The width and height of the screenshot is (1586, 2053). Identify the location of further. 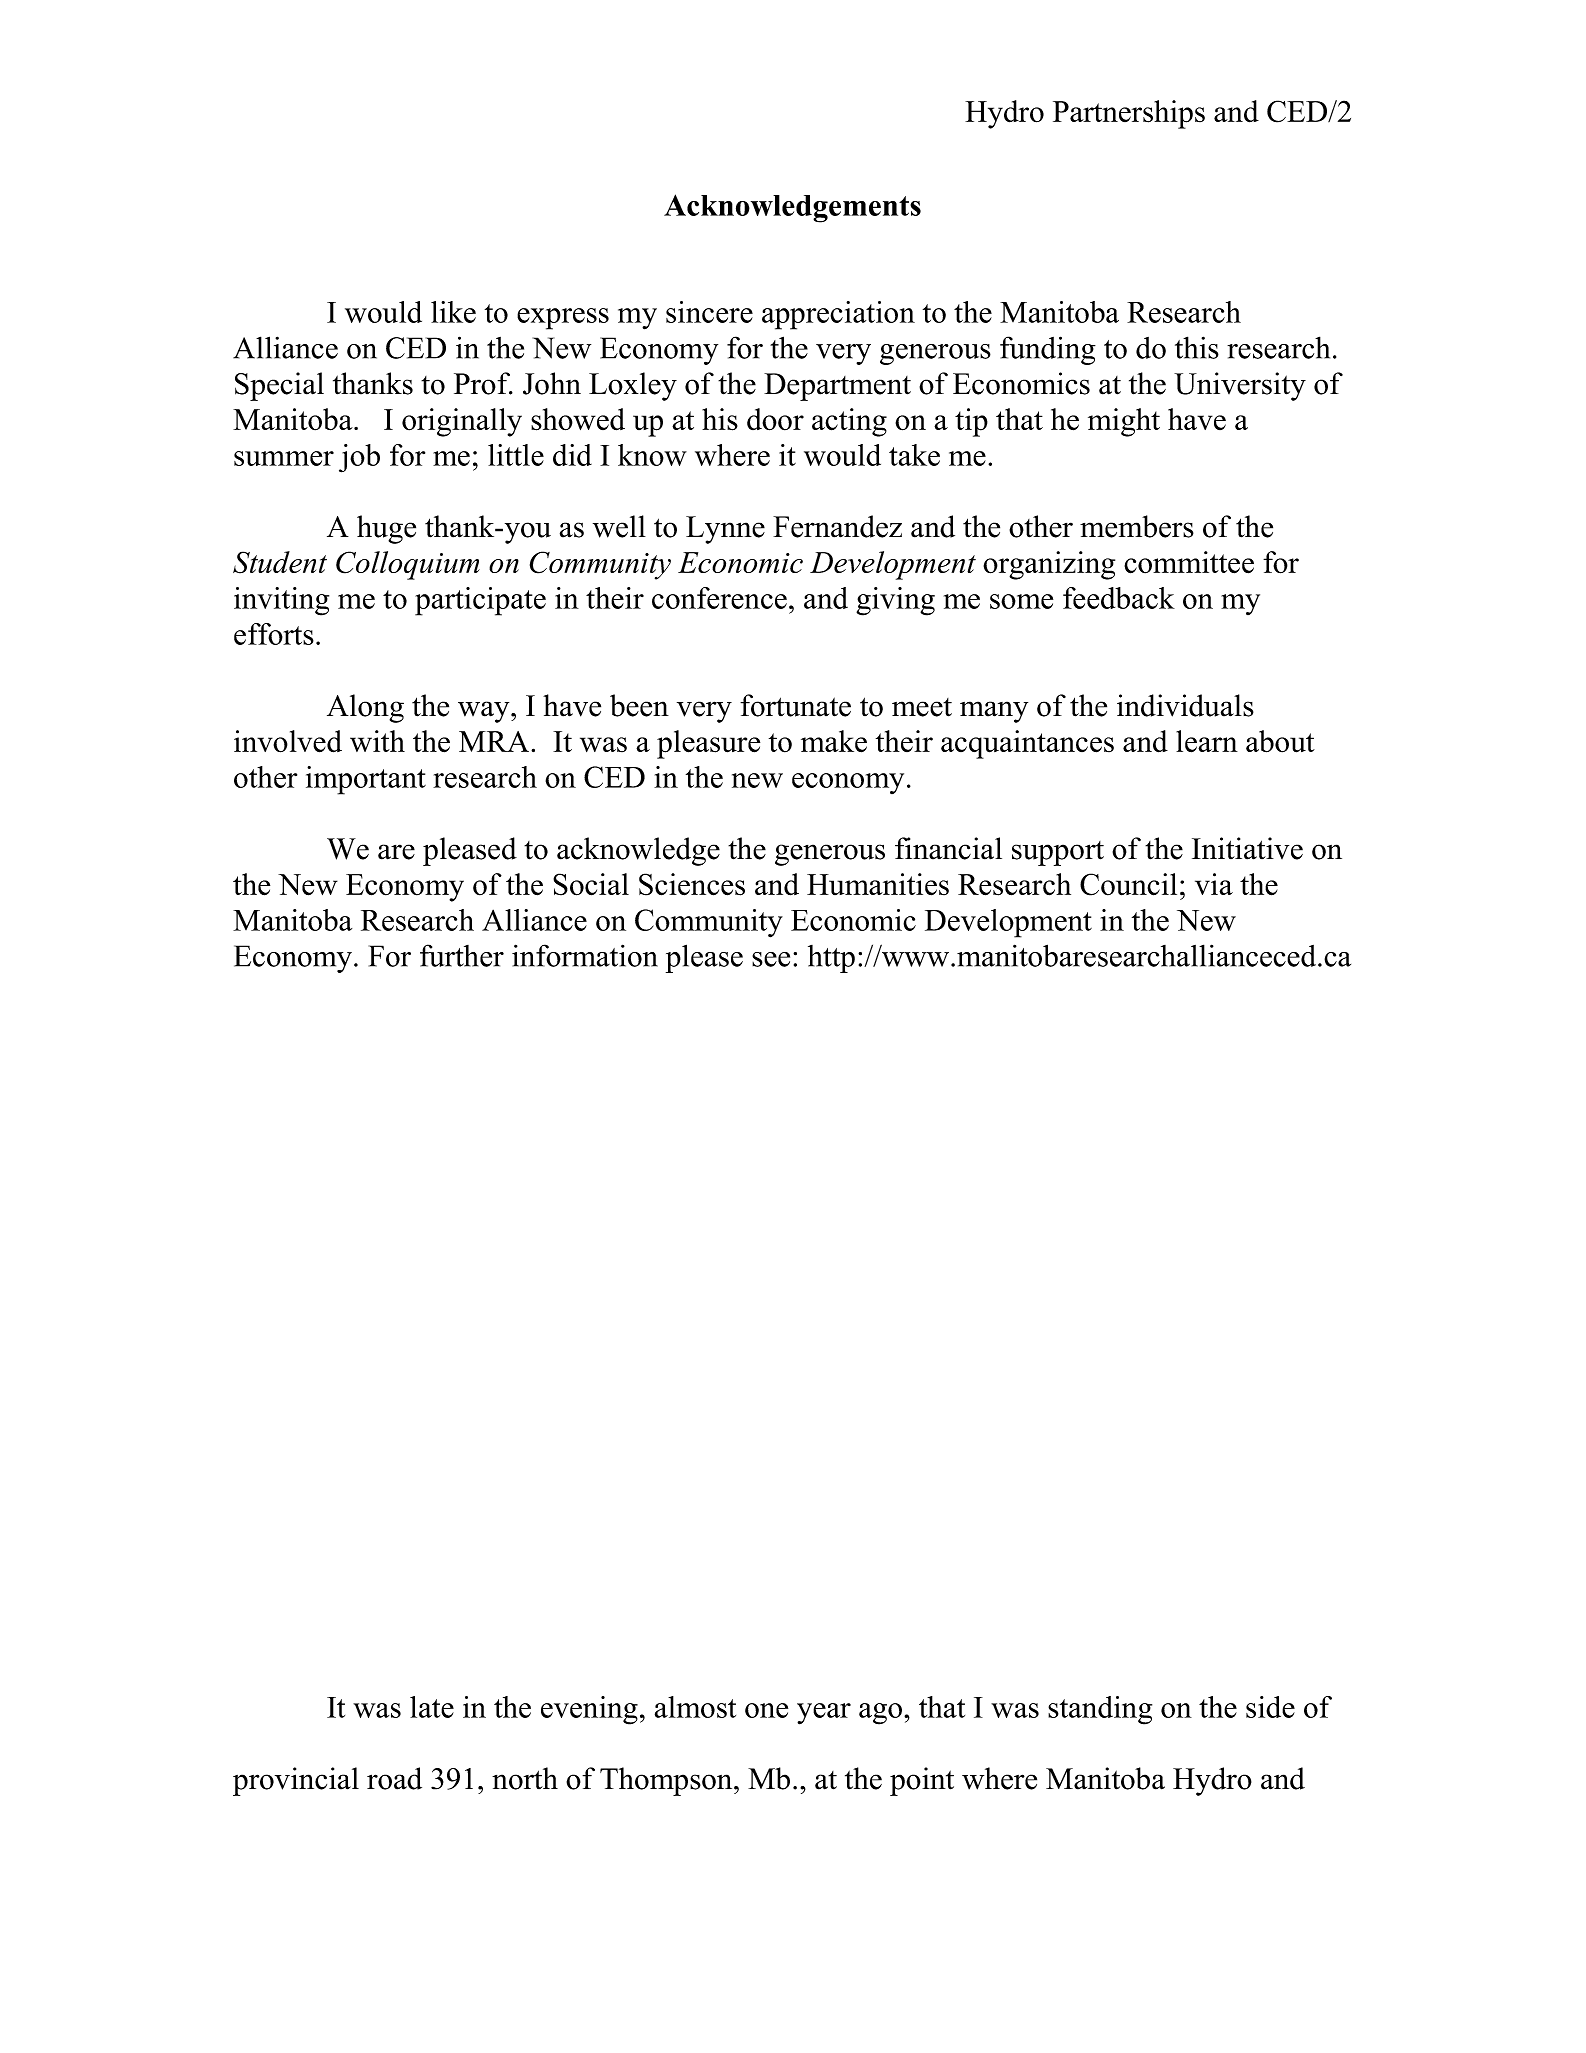
(462, 955).
